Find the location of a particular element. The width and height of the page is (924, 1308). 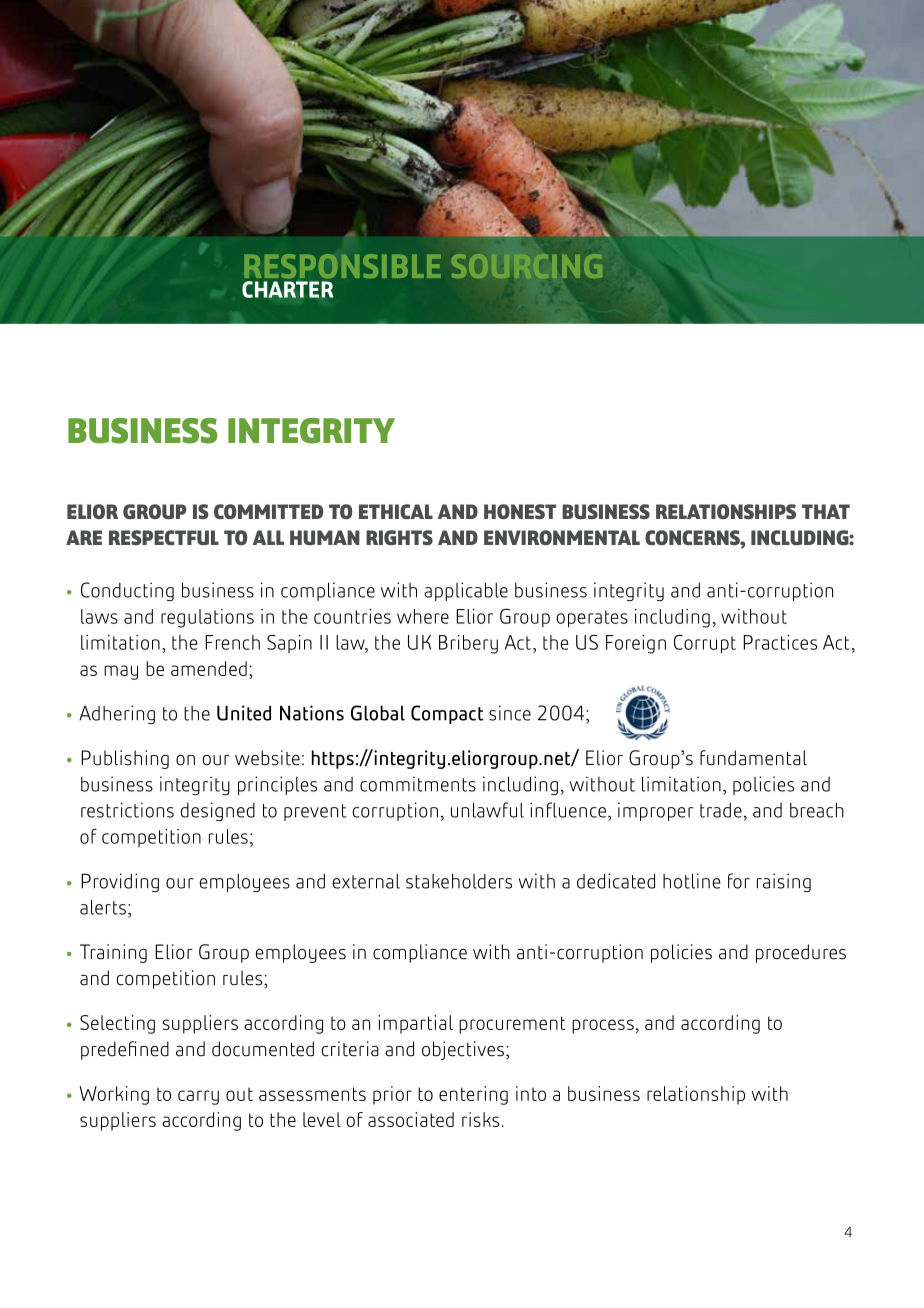

procedures is located at coordinates (801, 953).
